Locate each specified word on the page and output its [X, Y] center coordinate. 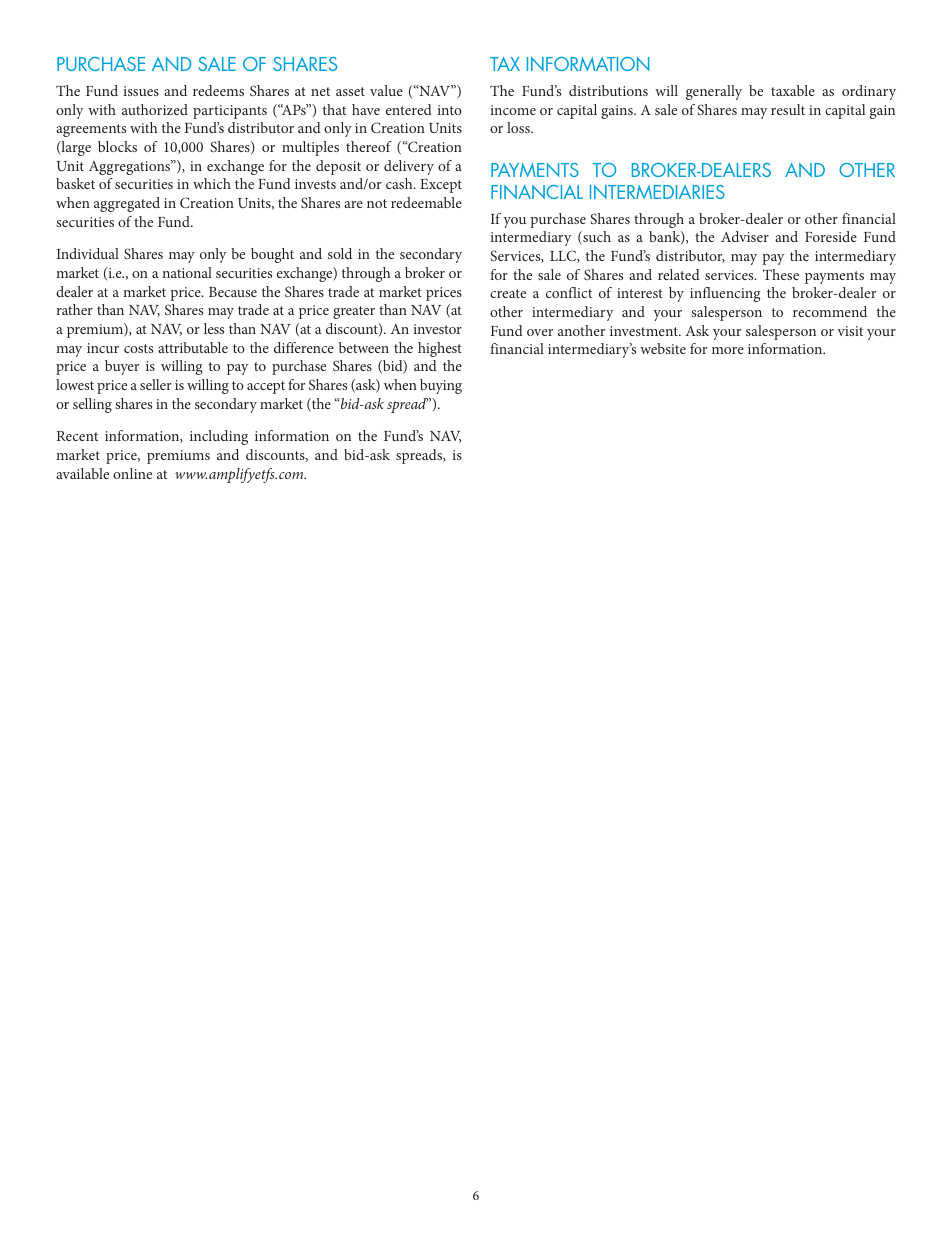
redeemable [426, 202]
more [728, 350]
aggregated [127, 204]
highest [440, 349]
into [449, 110]
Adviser [745, 236]
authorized [155, 109]
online [132, 473]
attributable [193, 347]
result [788, 109]
